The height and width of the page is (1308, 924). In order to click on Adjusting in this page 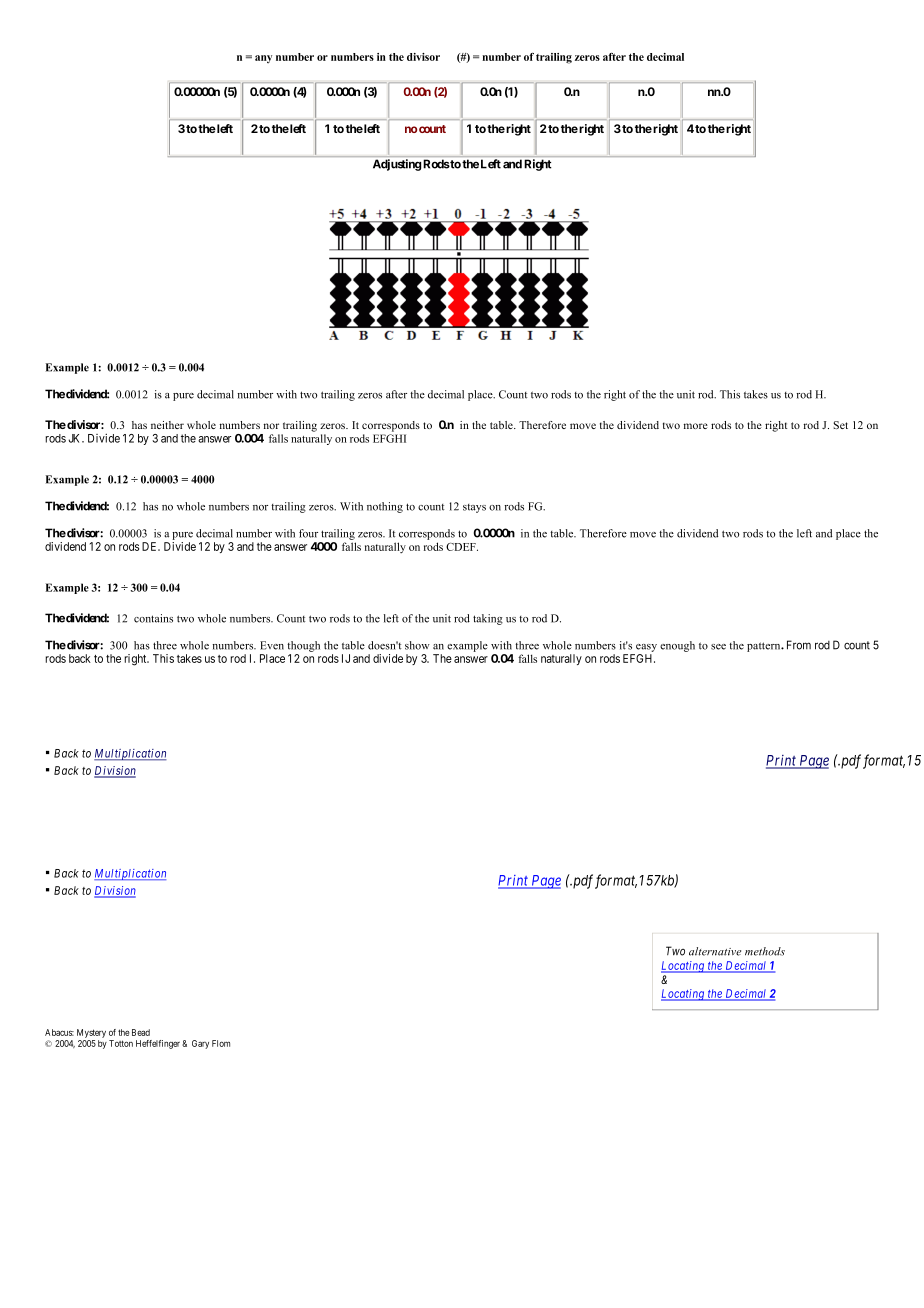, I will do `click(397, 165)`.
